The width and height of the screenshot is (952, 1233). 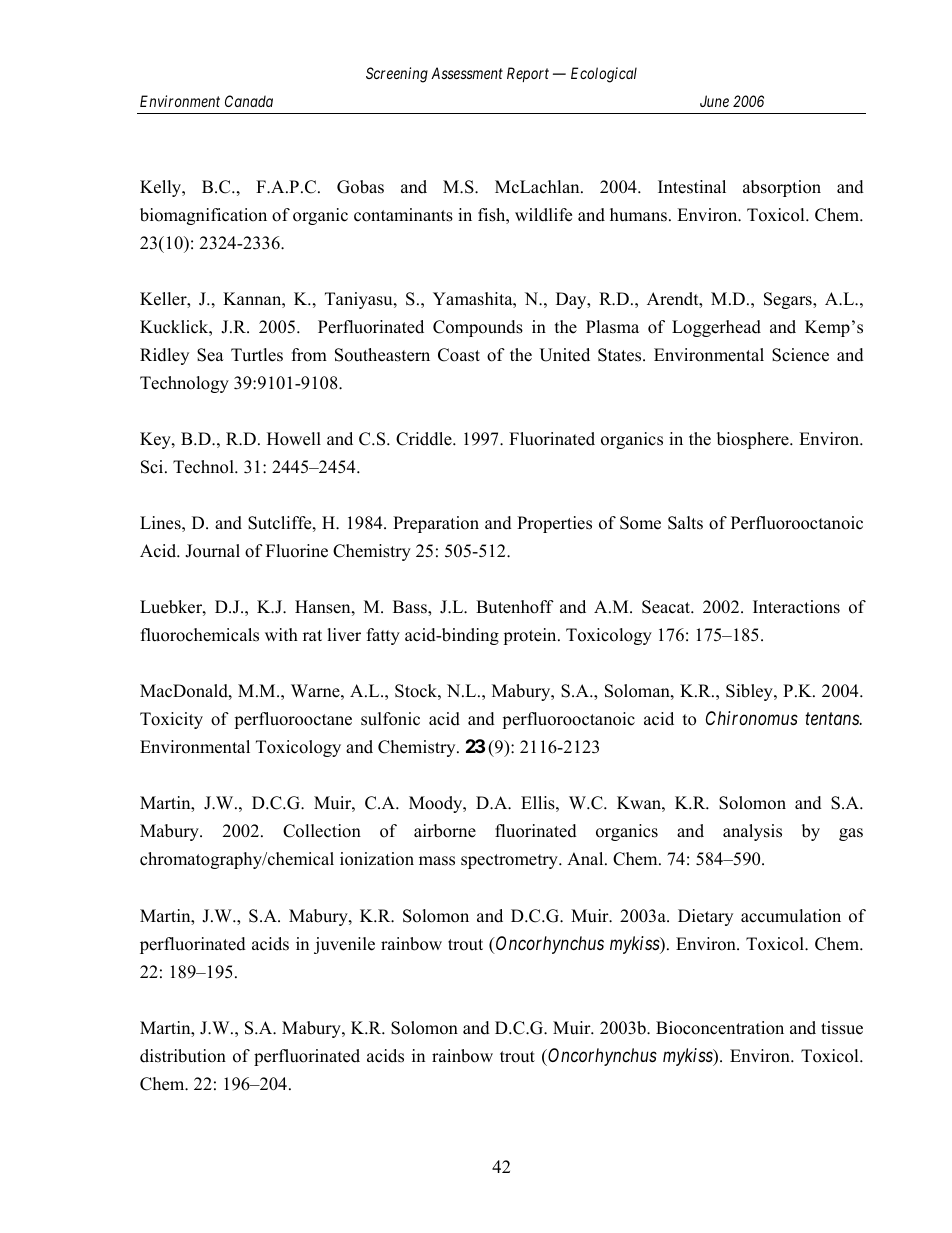 What do you see at coordinates (604, 75) in the screenshot?
I see `Ecological` at bounding box center [604, 75].
